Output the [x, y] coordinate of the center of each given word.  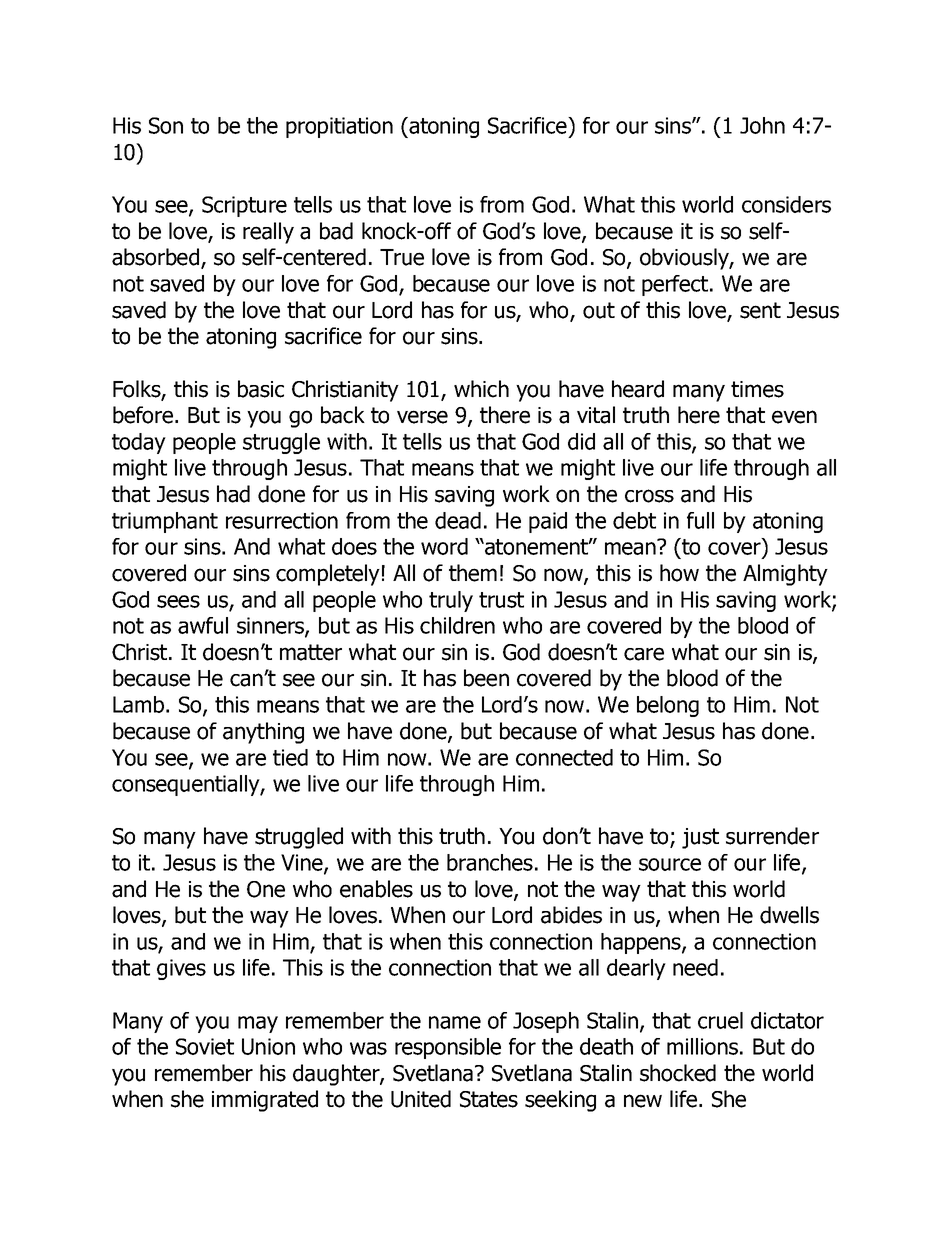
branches [490, 862]
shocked [678, 1073]
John [762, 125]
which [481, 389]
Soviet [205, 1046]
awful [203, 625]
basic [261, 389]
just [700, 838]
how [679, 573]
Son [166, 125]
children [457, 625]
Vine [303, 863]
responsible [448, 1048]
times [757, 389]
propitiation [339, 127]
